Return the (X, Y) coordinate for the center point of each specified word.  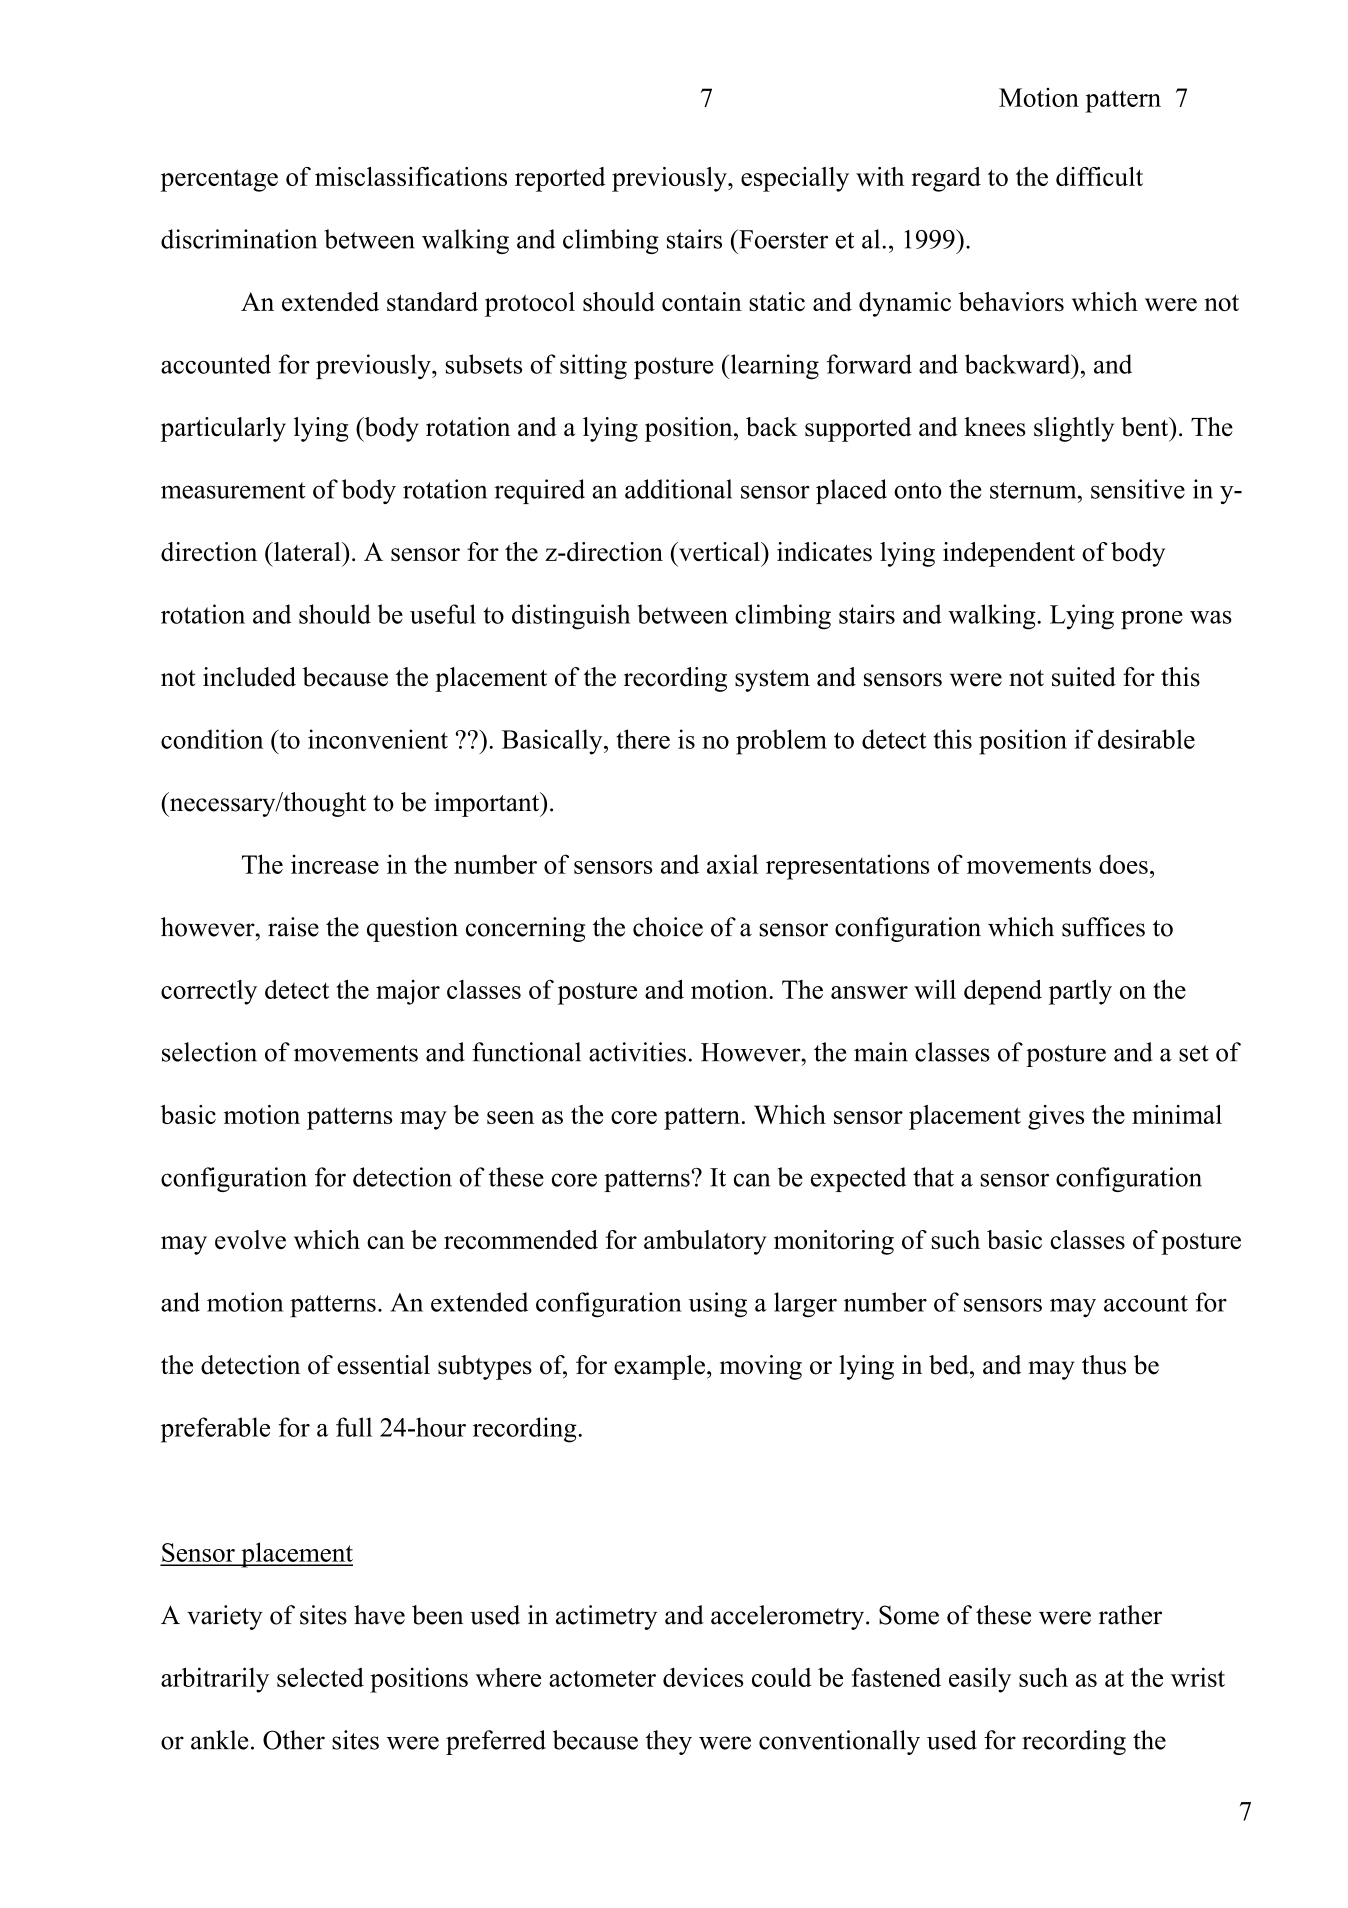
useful (443, 614)
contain (702, 301)
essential (383, 1365)
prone (1152, 620)
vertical (719, 552)
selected (320, 1677)
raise (293, 927)
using (717, 1305)
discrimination (239, 239)
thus (1104, 1365)
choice (668, 927)
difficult (1099, 176)
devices (703, 1677)
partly (1080, 992)
